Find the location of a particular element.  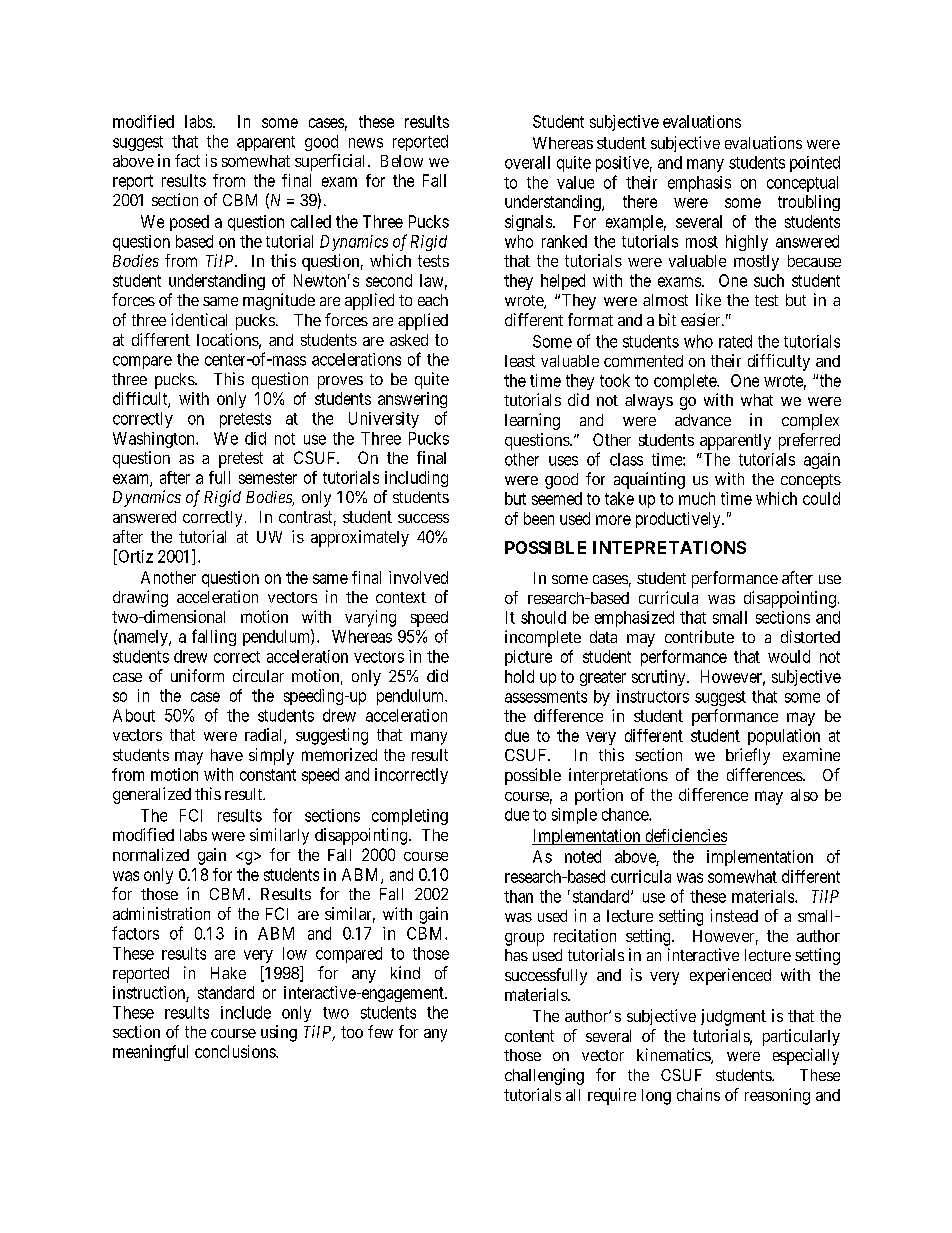

chains is located at coordinates (698, 1094).
